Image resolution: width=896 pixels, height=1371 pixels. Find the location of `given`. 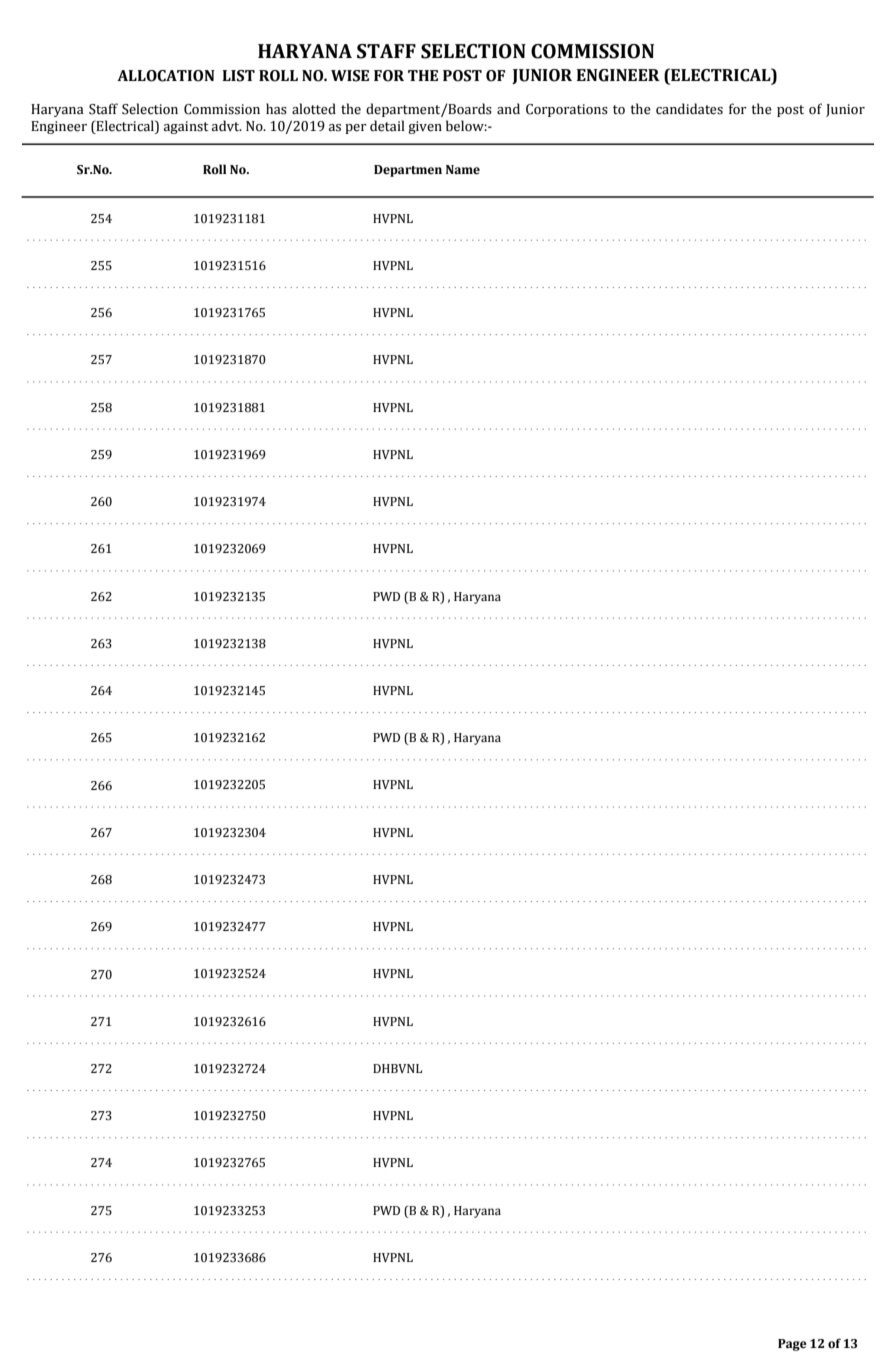

given is located at coordinates (425, 127).
